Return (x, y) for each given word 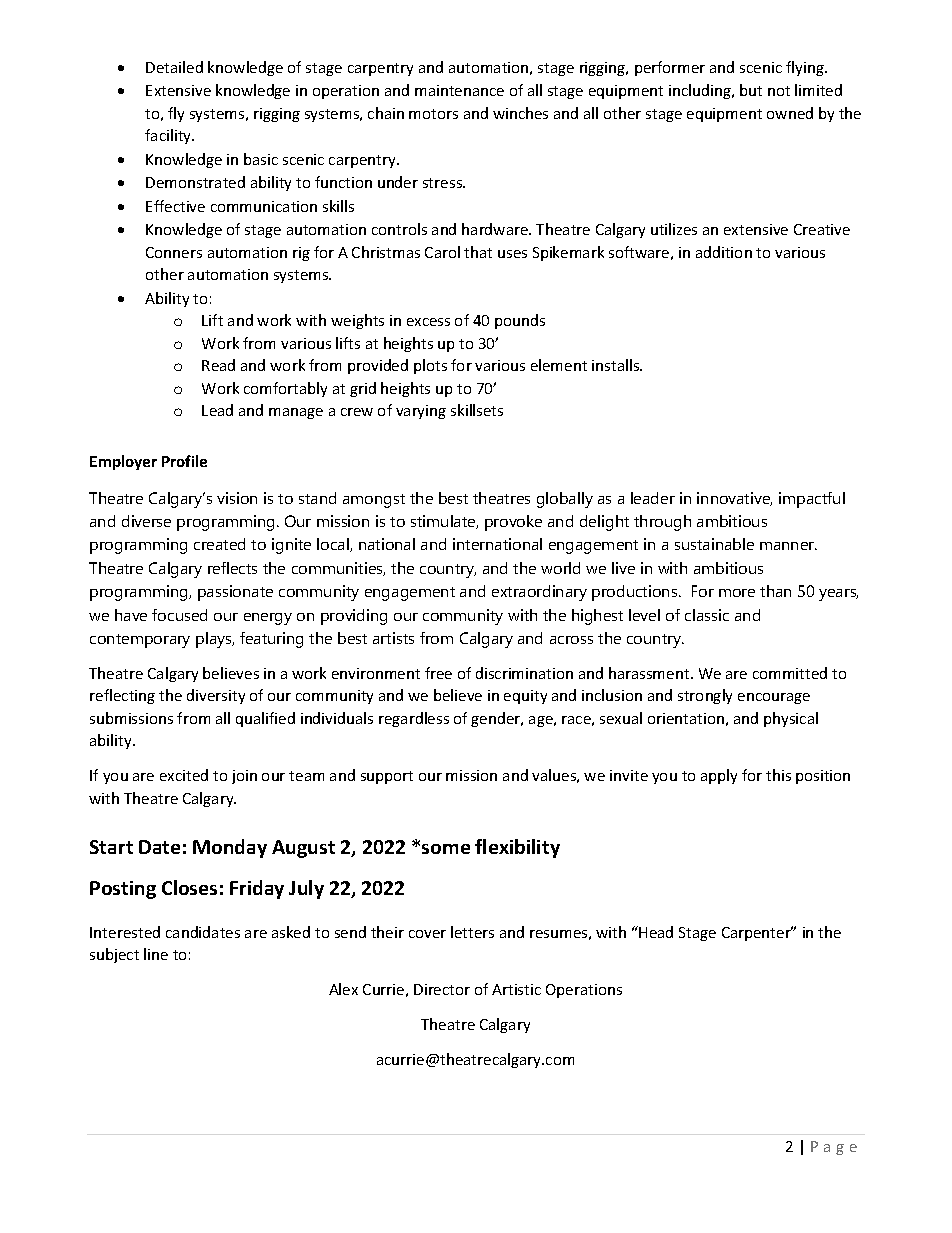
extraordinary (539, 593)
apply (719, 776)
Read (218, 365)
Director (442, 989)
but (751, 90)
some (446, 849)
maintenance (459, 90)
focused (179, 615)
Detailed (174, 67)
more (737, 593)
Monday (230, 848)
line (156, 954)
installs (617, 365)
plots (430, 366)
